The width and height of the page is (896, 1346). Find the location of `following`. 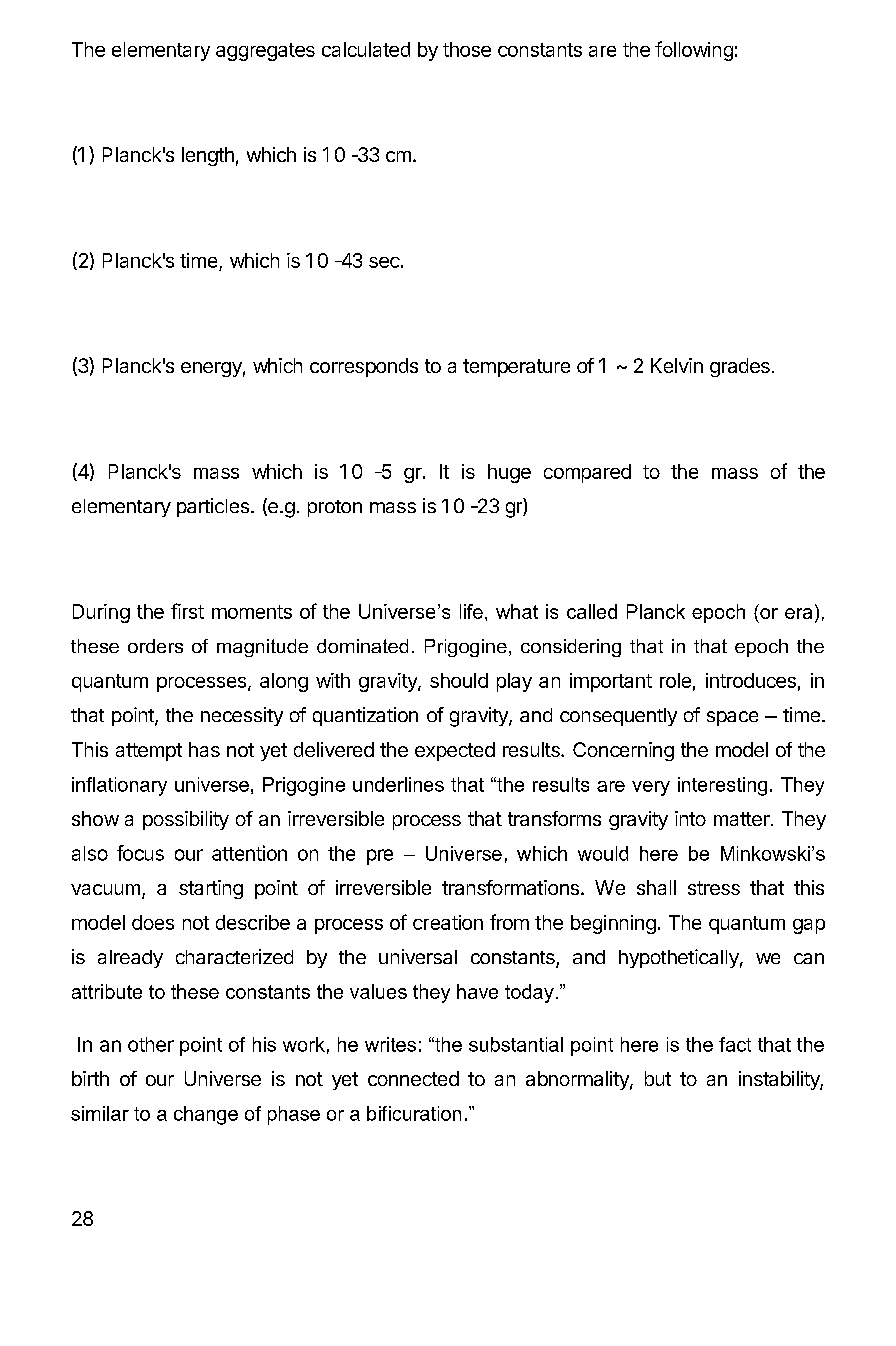

following is located at coordinates (694, 51).
